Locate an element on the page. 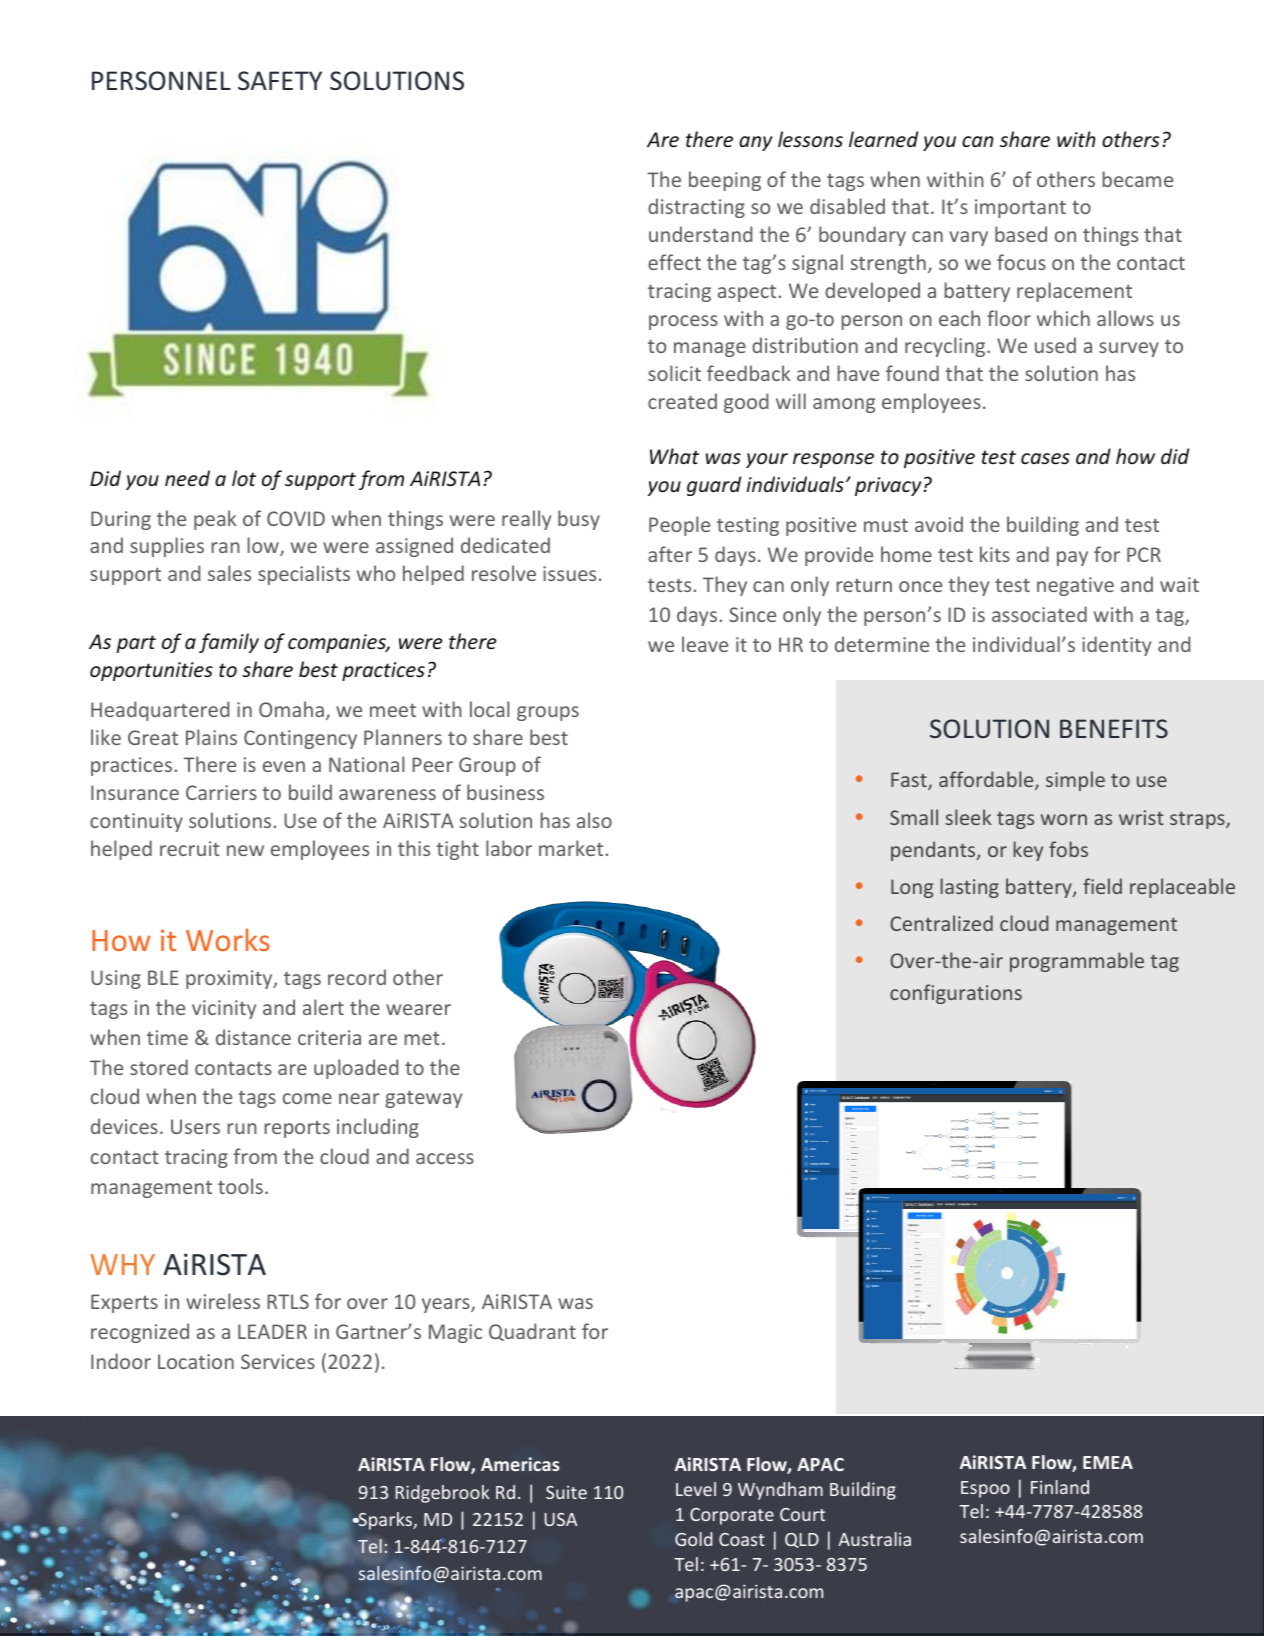 The height and width of the document is (1636, 1264). worn is located at coordinates (1064, 819).
